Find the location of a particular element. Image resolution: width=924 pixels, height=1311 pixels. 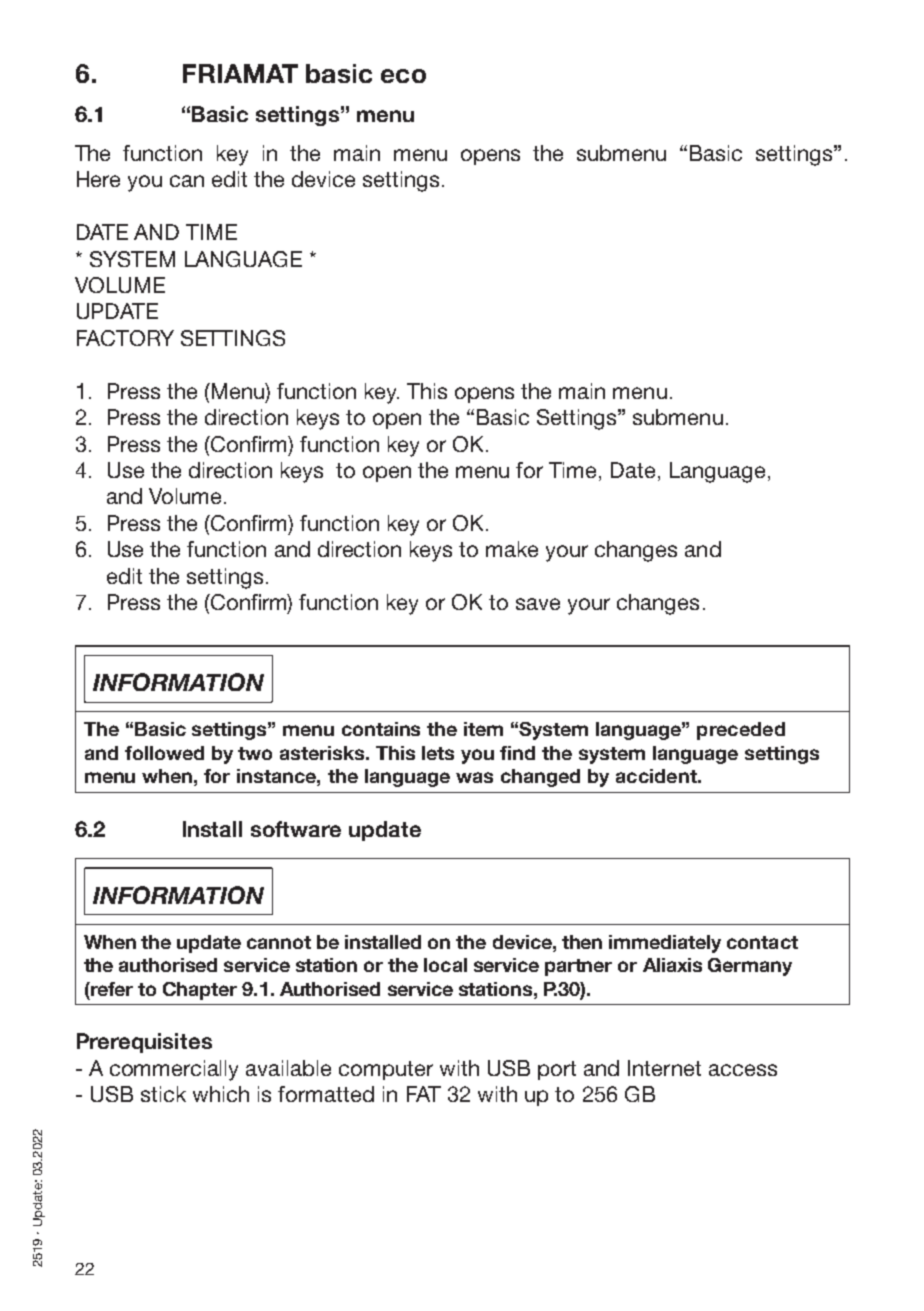

preceded is located at coordinates (741, 731).
